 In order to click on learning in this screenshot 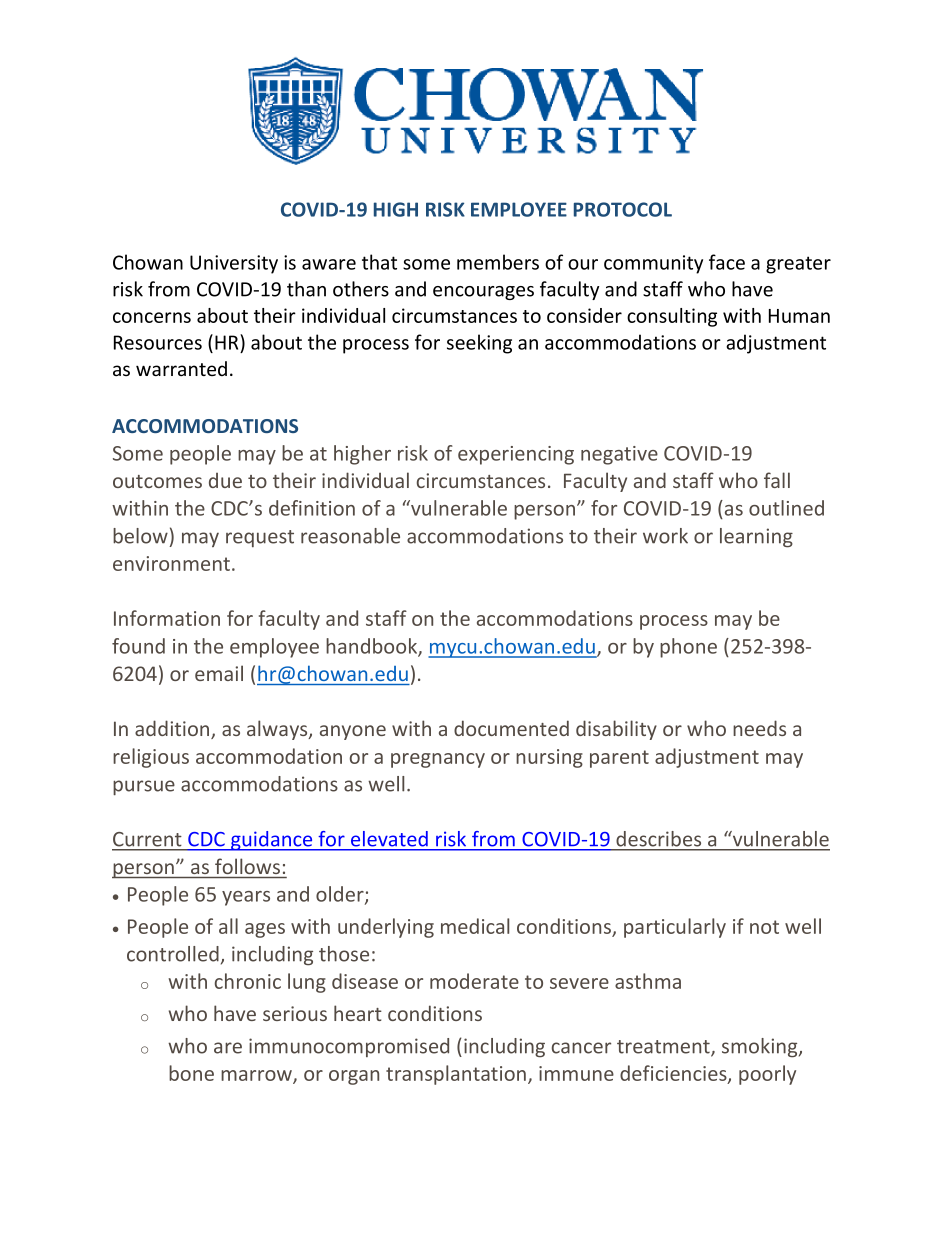, I will do `click(756, 538)`.
